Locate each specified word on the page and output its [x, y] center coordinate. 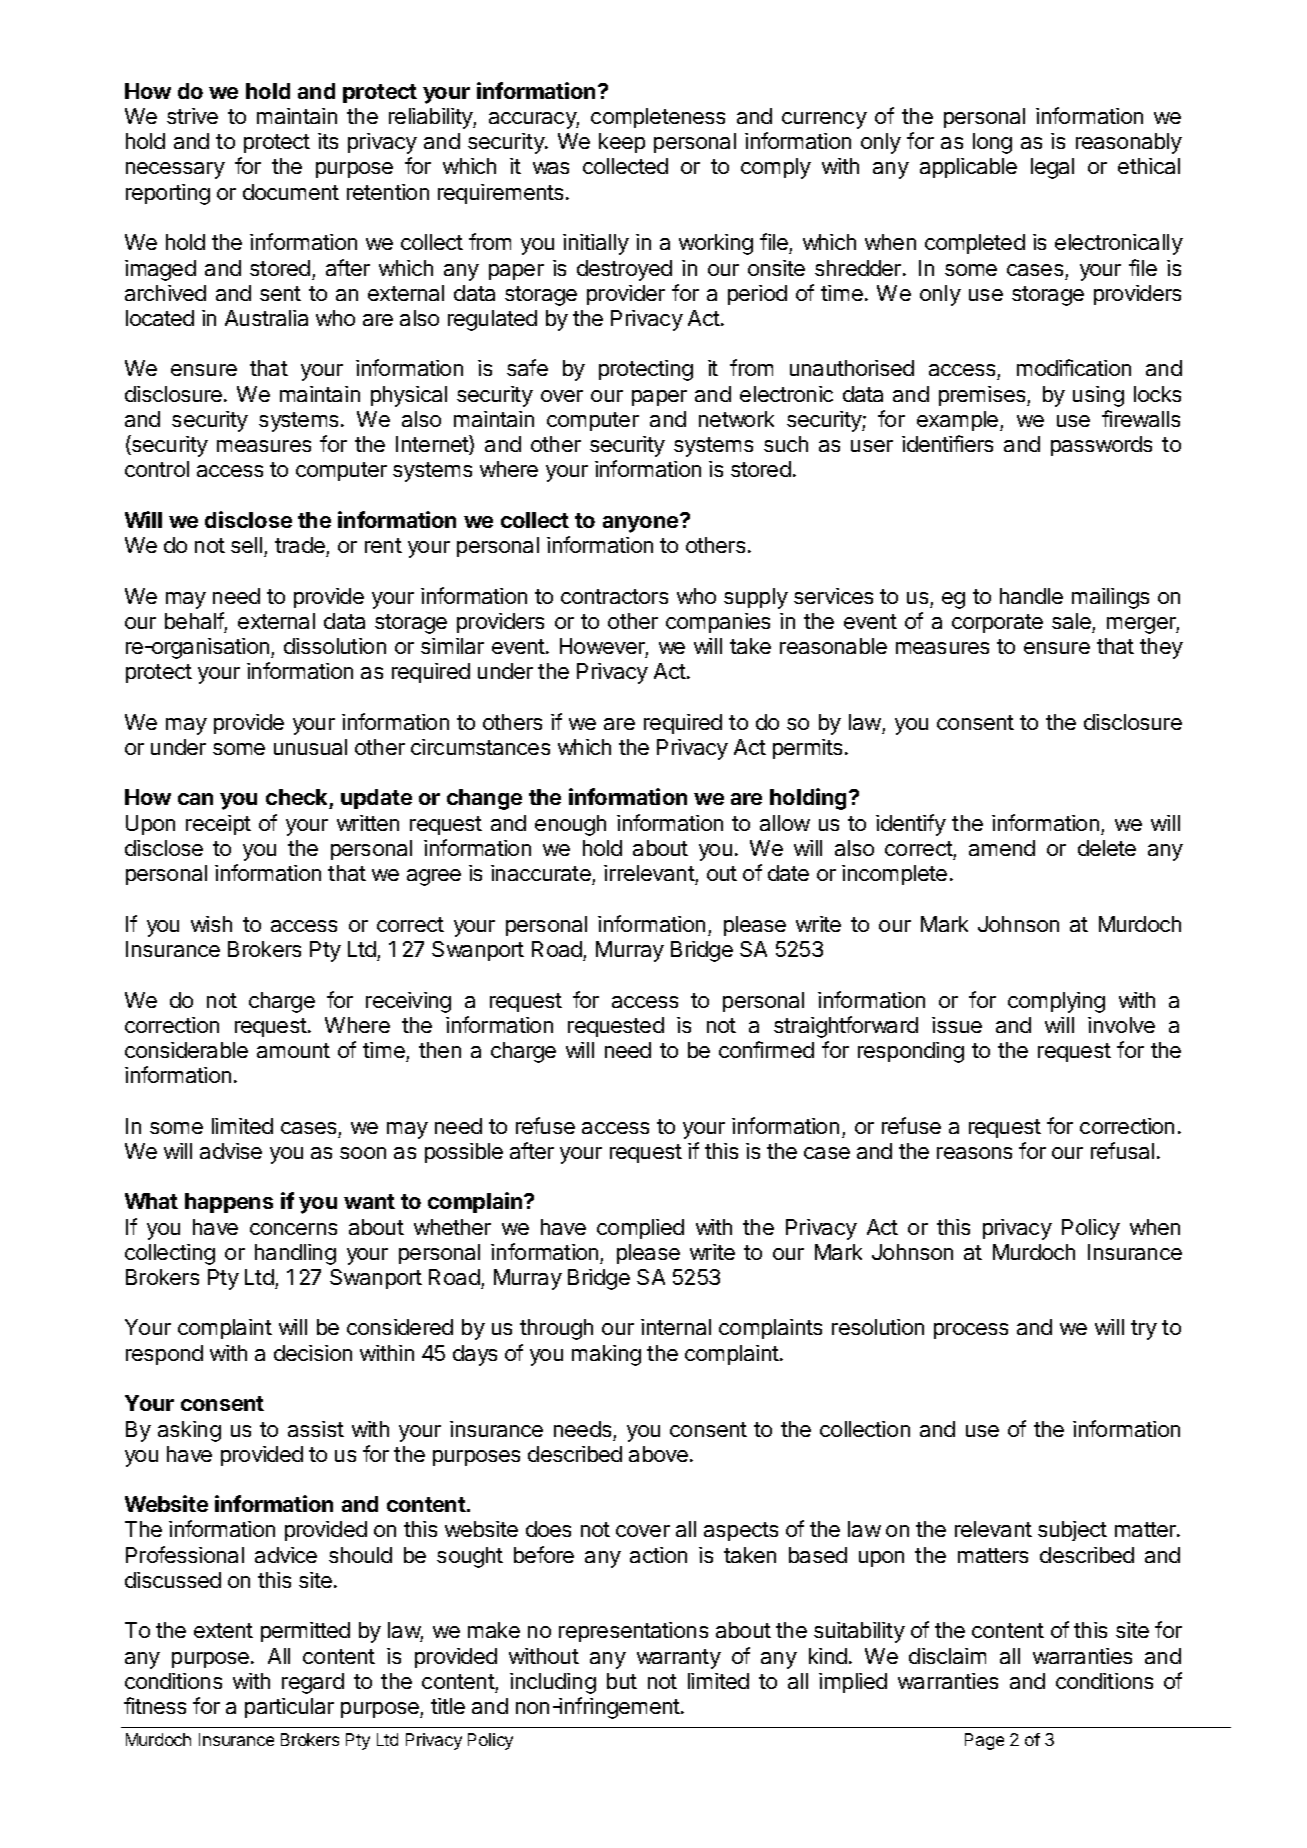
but [622, 1681]
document [291, 192]
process [971, 1331]
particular [289, 1708]
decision [313, 1353]
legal [1052, 168]
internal [676, 1327]
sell [246, 545]
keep [622, 143]
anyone [642, 523]
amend [1002, 848]
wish [211, 924]
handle [1031, 596]
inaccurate [542, 875]
